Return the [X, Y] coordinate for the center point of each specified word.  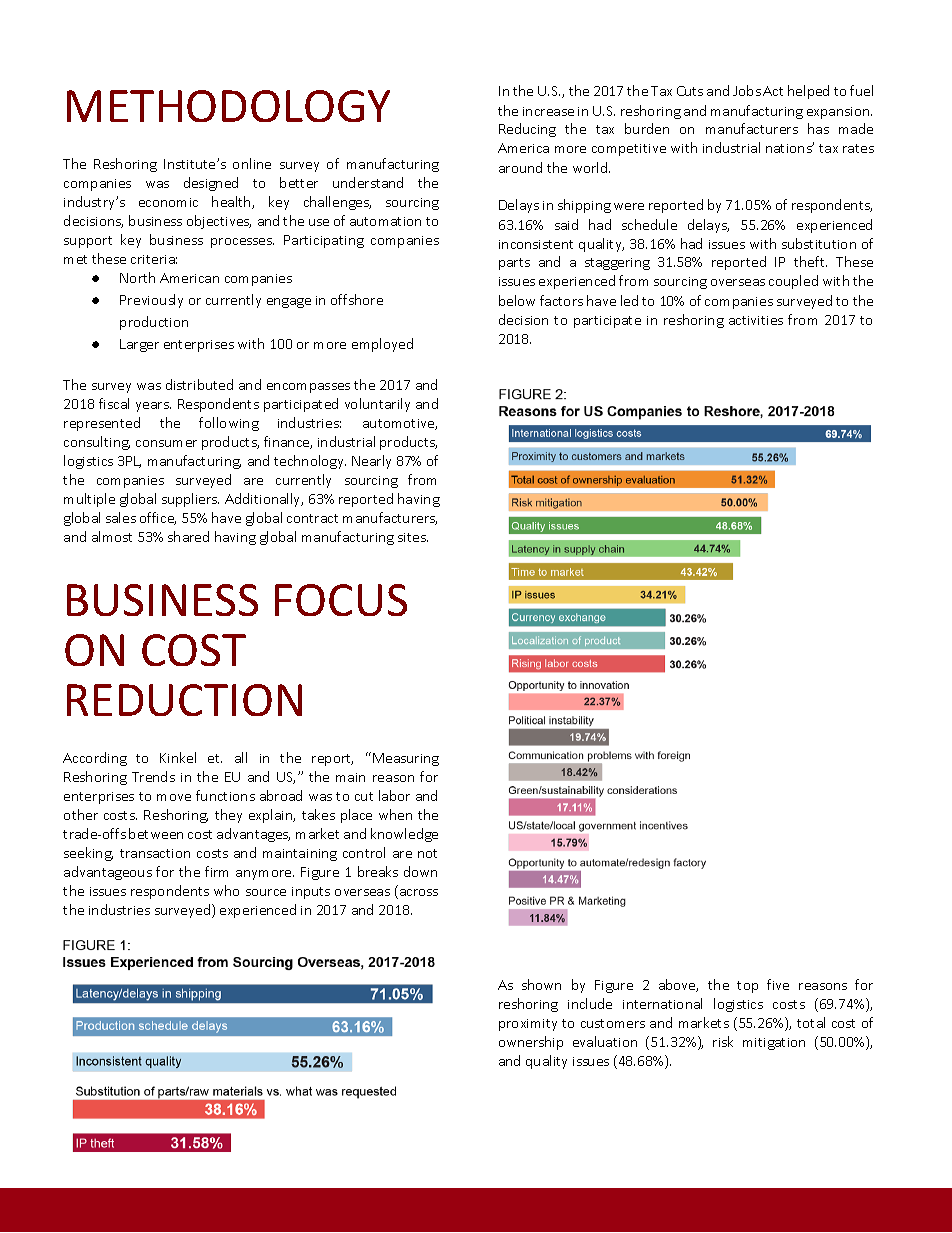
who [226, 890]
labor [394, 795]
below [517, 300]
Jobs [747, 90]
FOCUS [341, 600]
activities [756, 320]
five [778, 984]
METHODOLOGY [228, 106]
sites [413, 537]
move [174, 797]
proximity [528, 1025]
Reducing [527, 130]
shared [188, 536]
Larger [139, 345]
